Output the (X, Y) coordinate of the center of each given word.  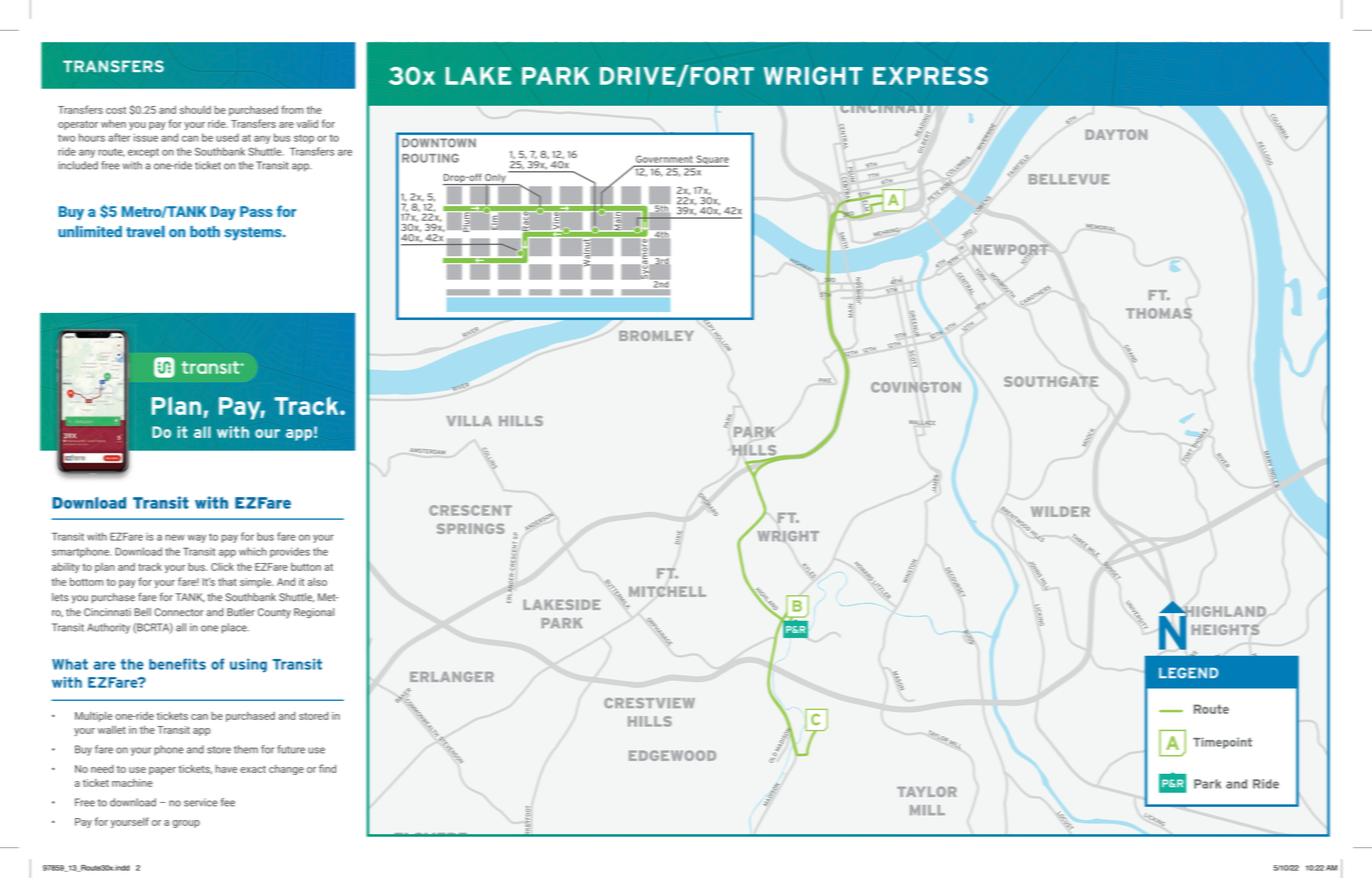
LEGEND (1188, 673)
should (195, 110)
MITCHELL (667, 591)
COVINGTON (916, 387)
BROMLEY (656, 335)
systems (254, 234)
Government (664, 159)
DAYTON (1116, 134)
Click (222, 567)
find (327, 768)
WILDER (1060, 511)
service (201, 802)
